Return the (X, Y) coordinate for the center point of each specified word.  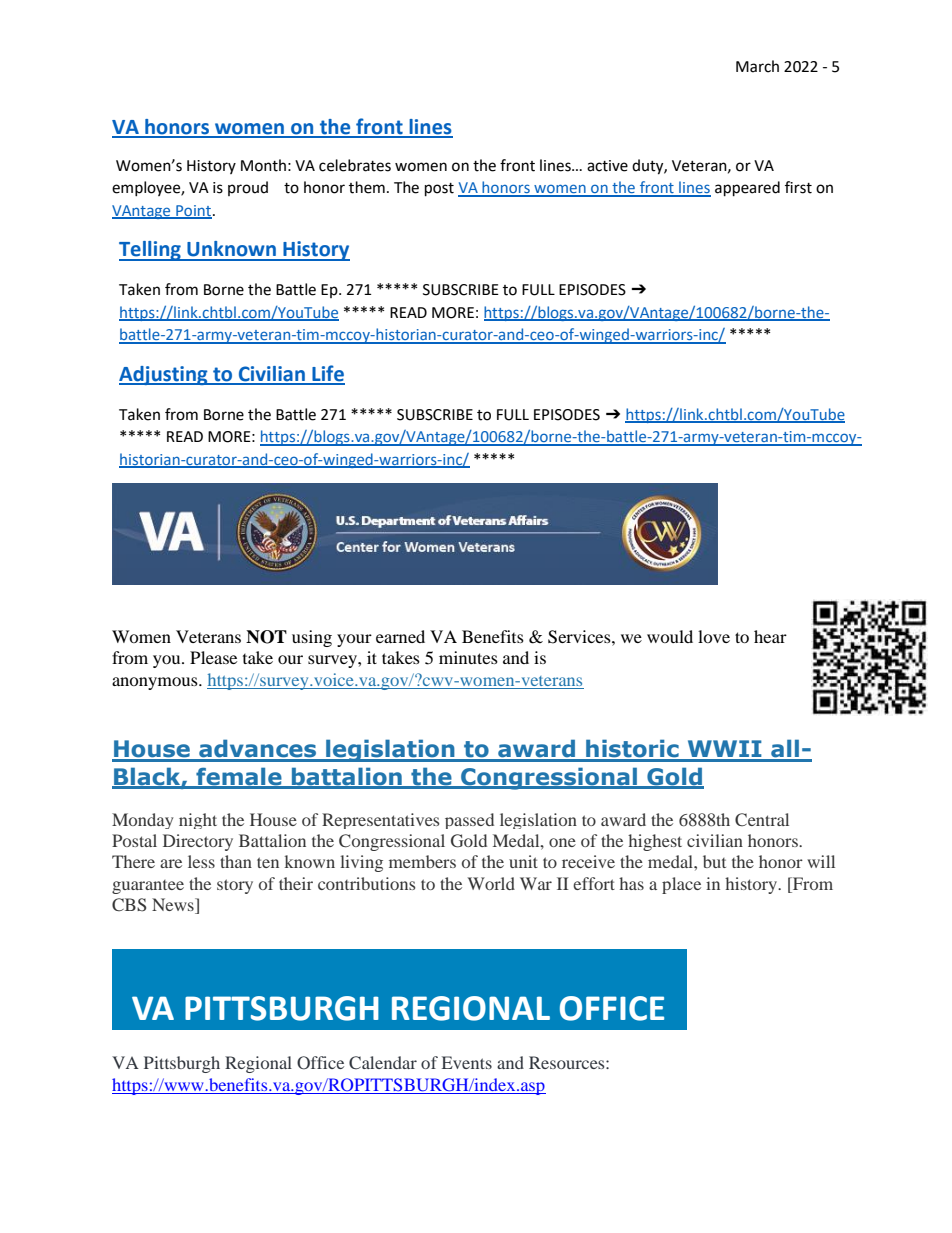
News (174, 906)
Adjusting (164, 375)
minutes (468, 657)
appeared (747, 189)
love (714, 636)
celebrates (355, 165)
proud (248, 188)
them (367, 187)
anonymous (156, 683)
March (757, 66)
